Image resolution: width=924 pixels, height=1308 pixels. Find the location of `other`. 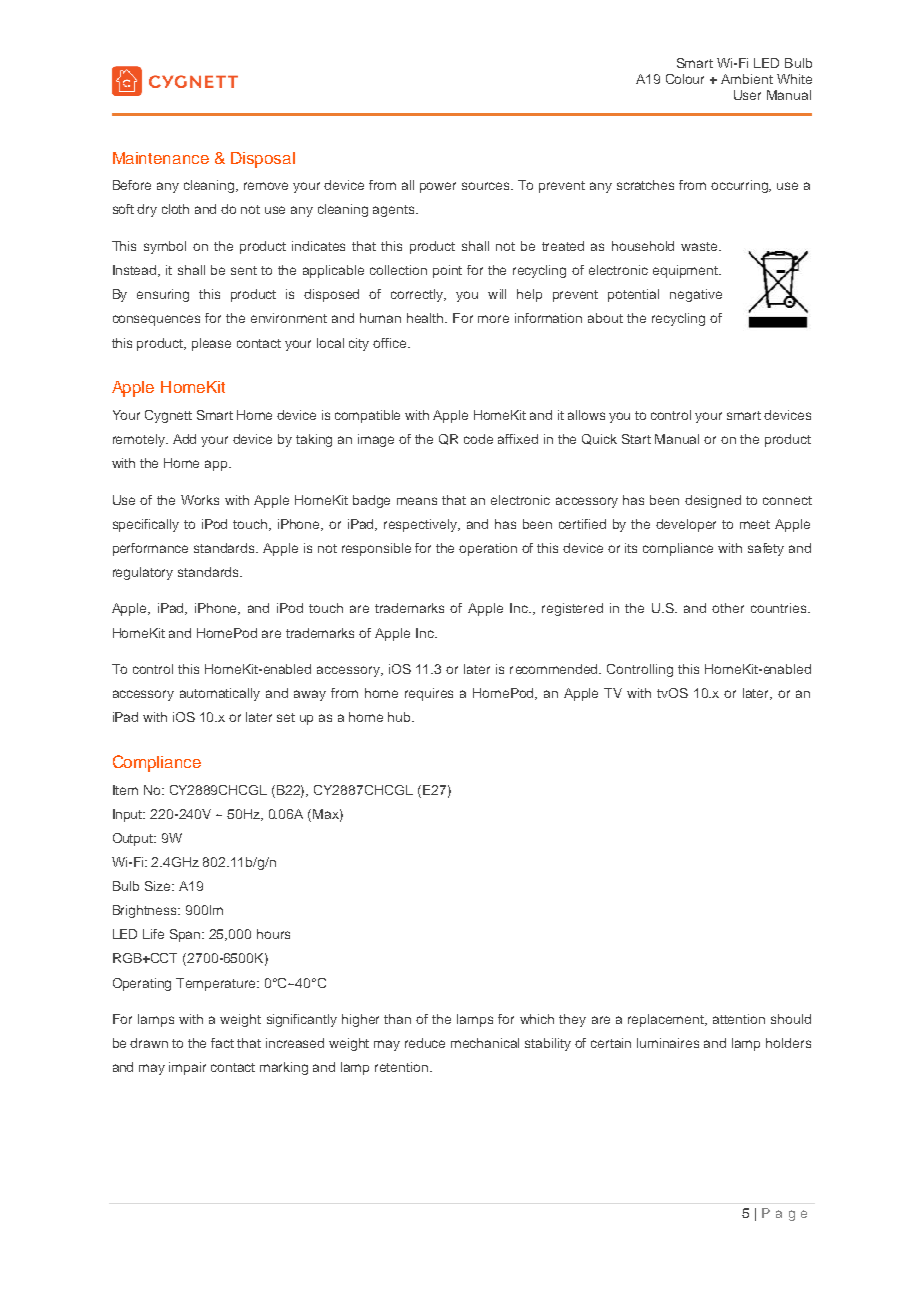

other is located at coordinates (728, 608).
